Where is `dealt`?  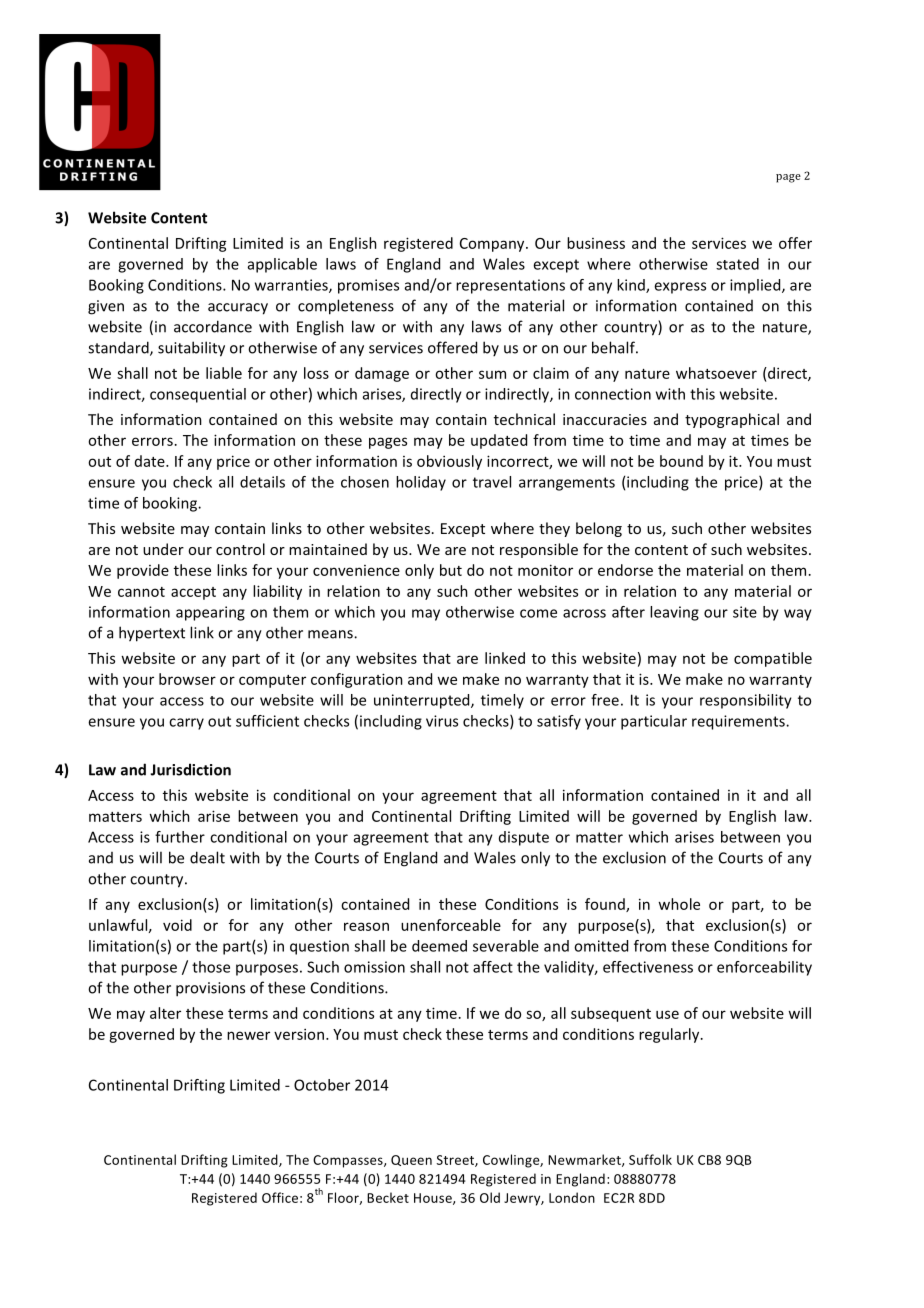 dealt is located at coordinates (207, 857).
